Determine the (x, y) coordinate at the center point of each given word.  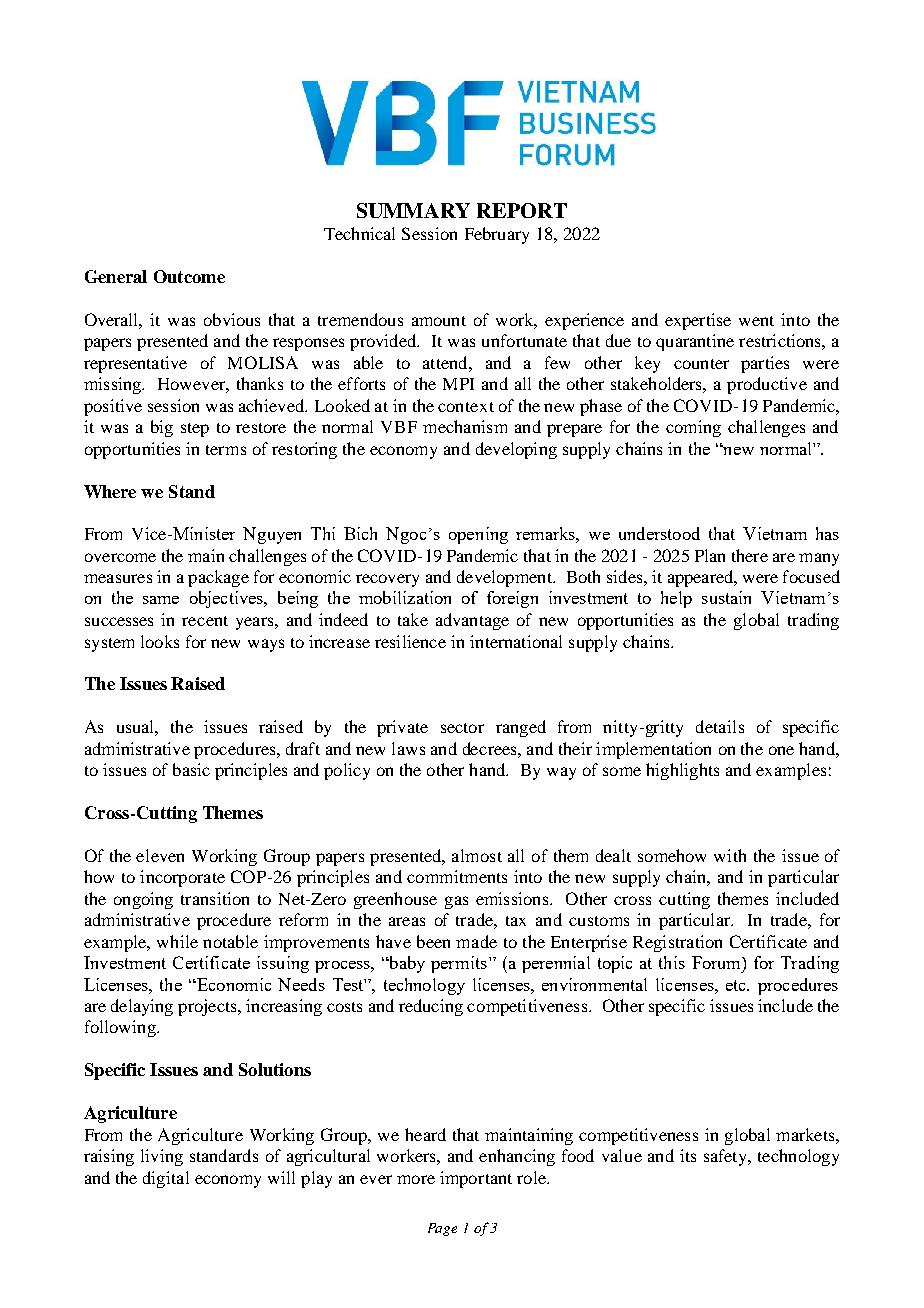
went (756, 321)
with (730, 855)
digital (166, 1179)
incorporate (182, 878)
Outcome (189, 276)
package (218, 578)
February (497, 235)
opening (478, 535)
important (476, 1179)
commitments (457, 876)
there (750, 555)
